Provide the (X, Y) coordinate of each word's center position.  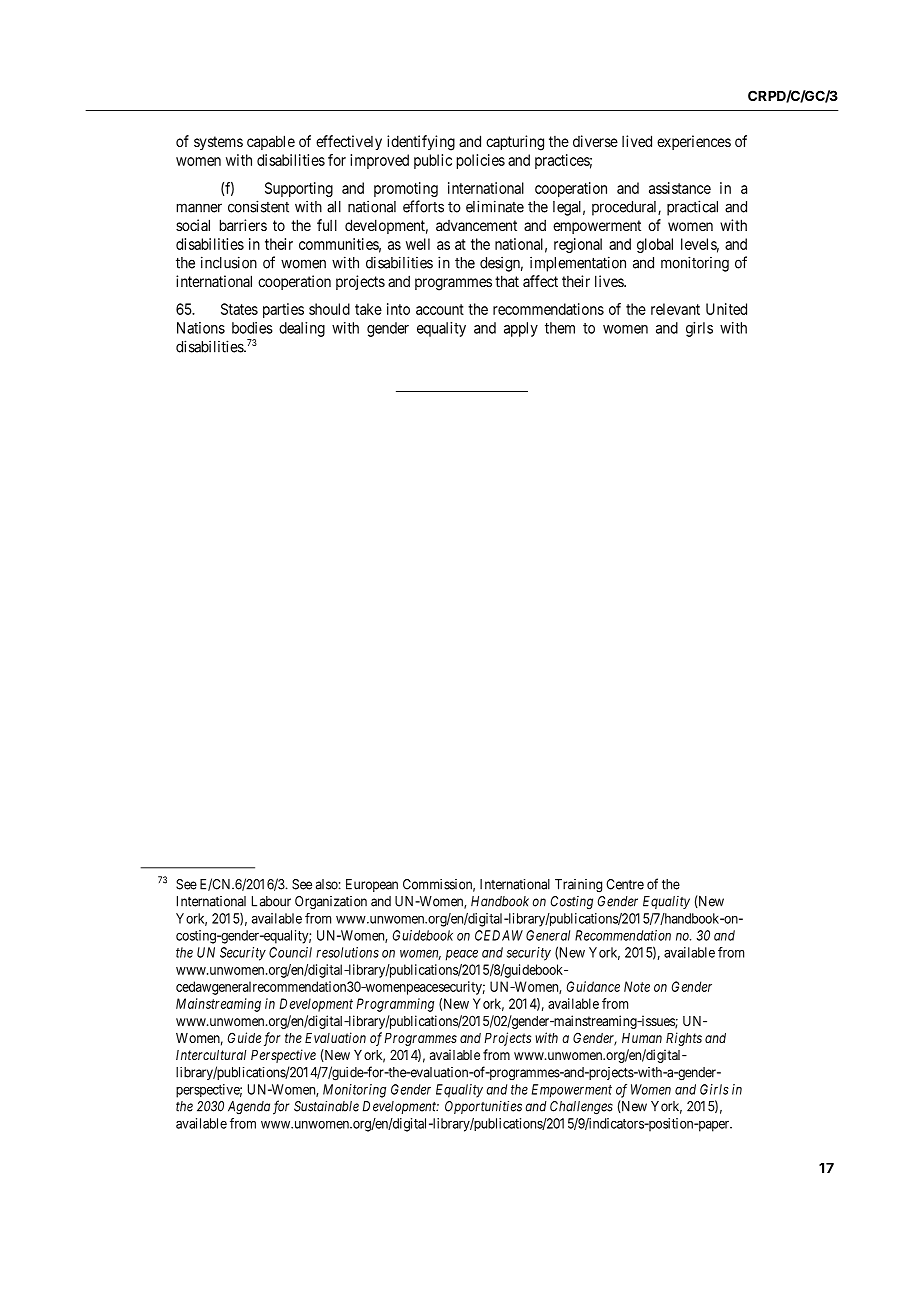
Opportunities (483, 1107)
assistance (680, 188)
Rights (684, 1039)
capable (271, 142)
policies (481, 161)
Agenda (249, 1108)
